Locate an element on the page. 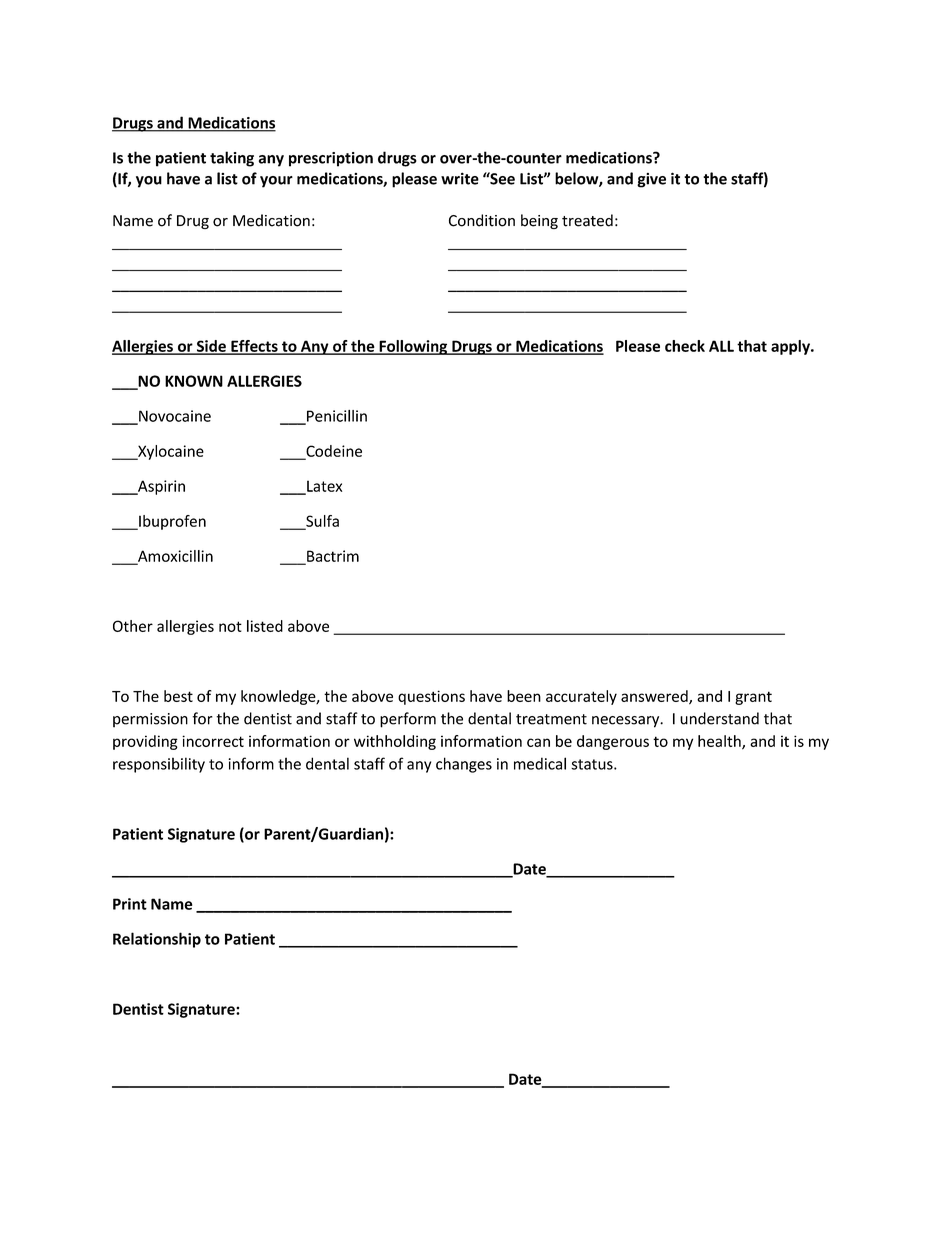 Image resolution: width=952 pixels, height=1233 pixels. questions is located at coordinates (431, 697).
